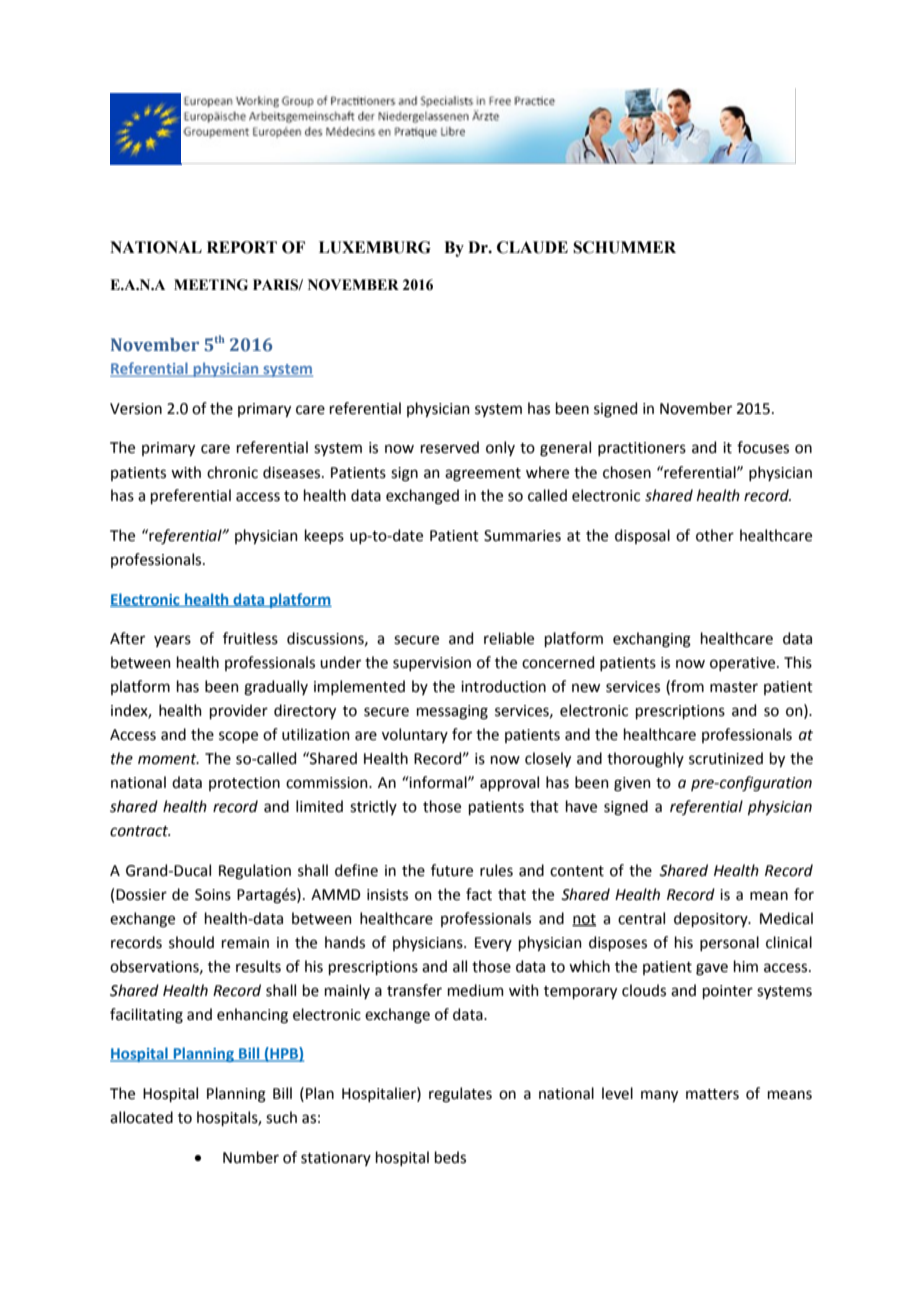 The height and width of the page is (1308, 924). Describe the element at coordinates (450, 1157) in the page. I see `beds` at that location.
